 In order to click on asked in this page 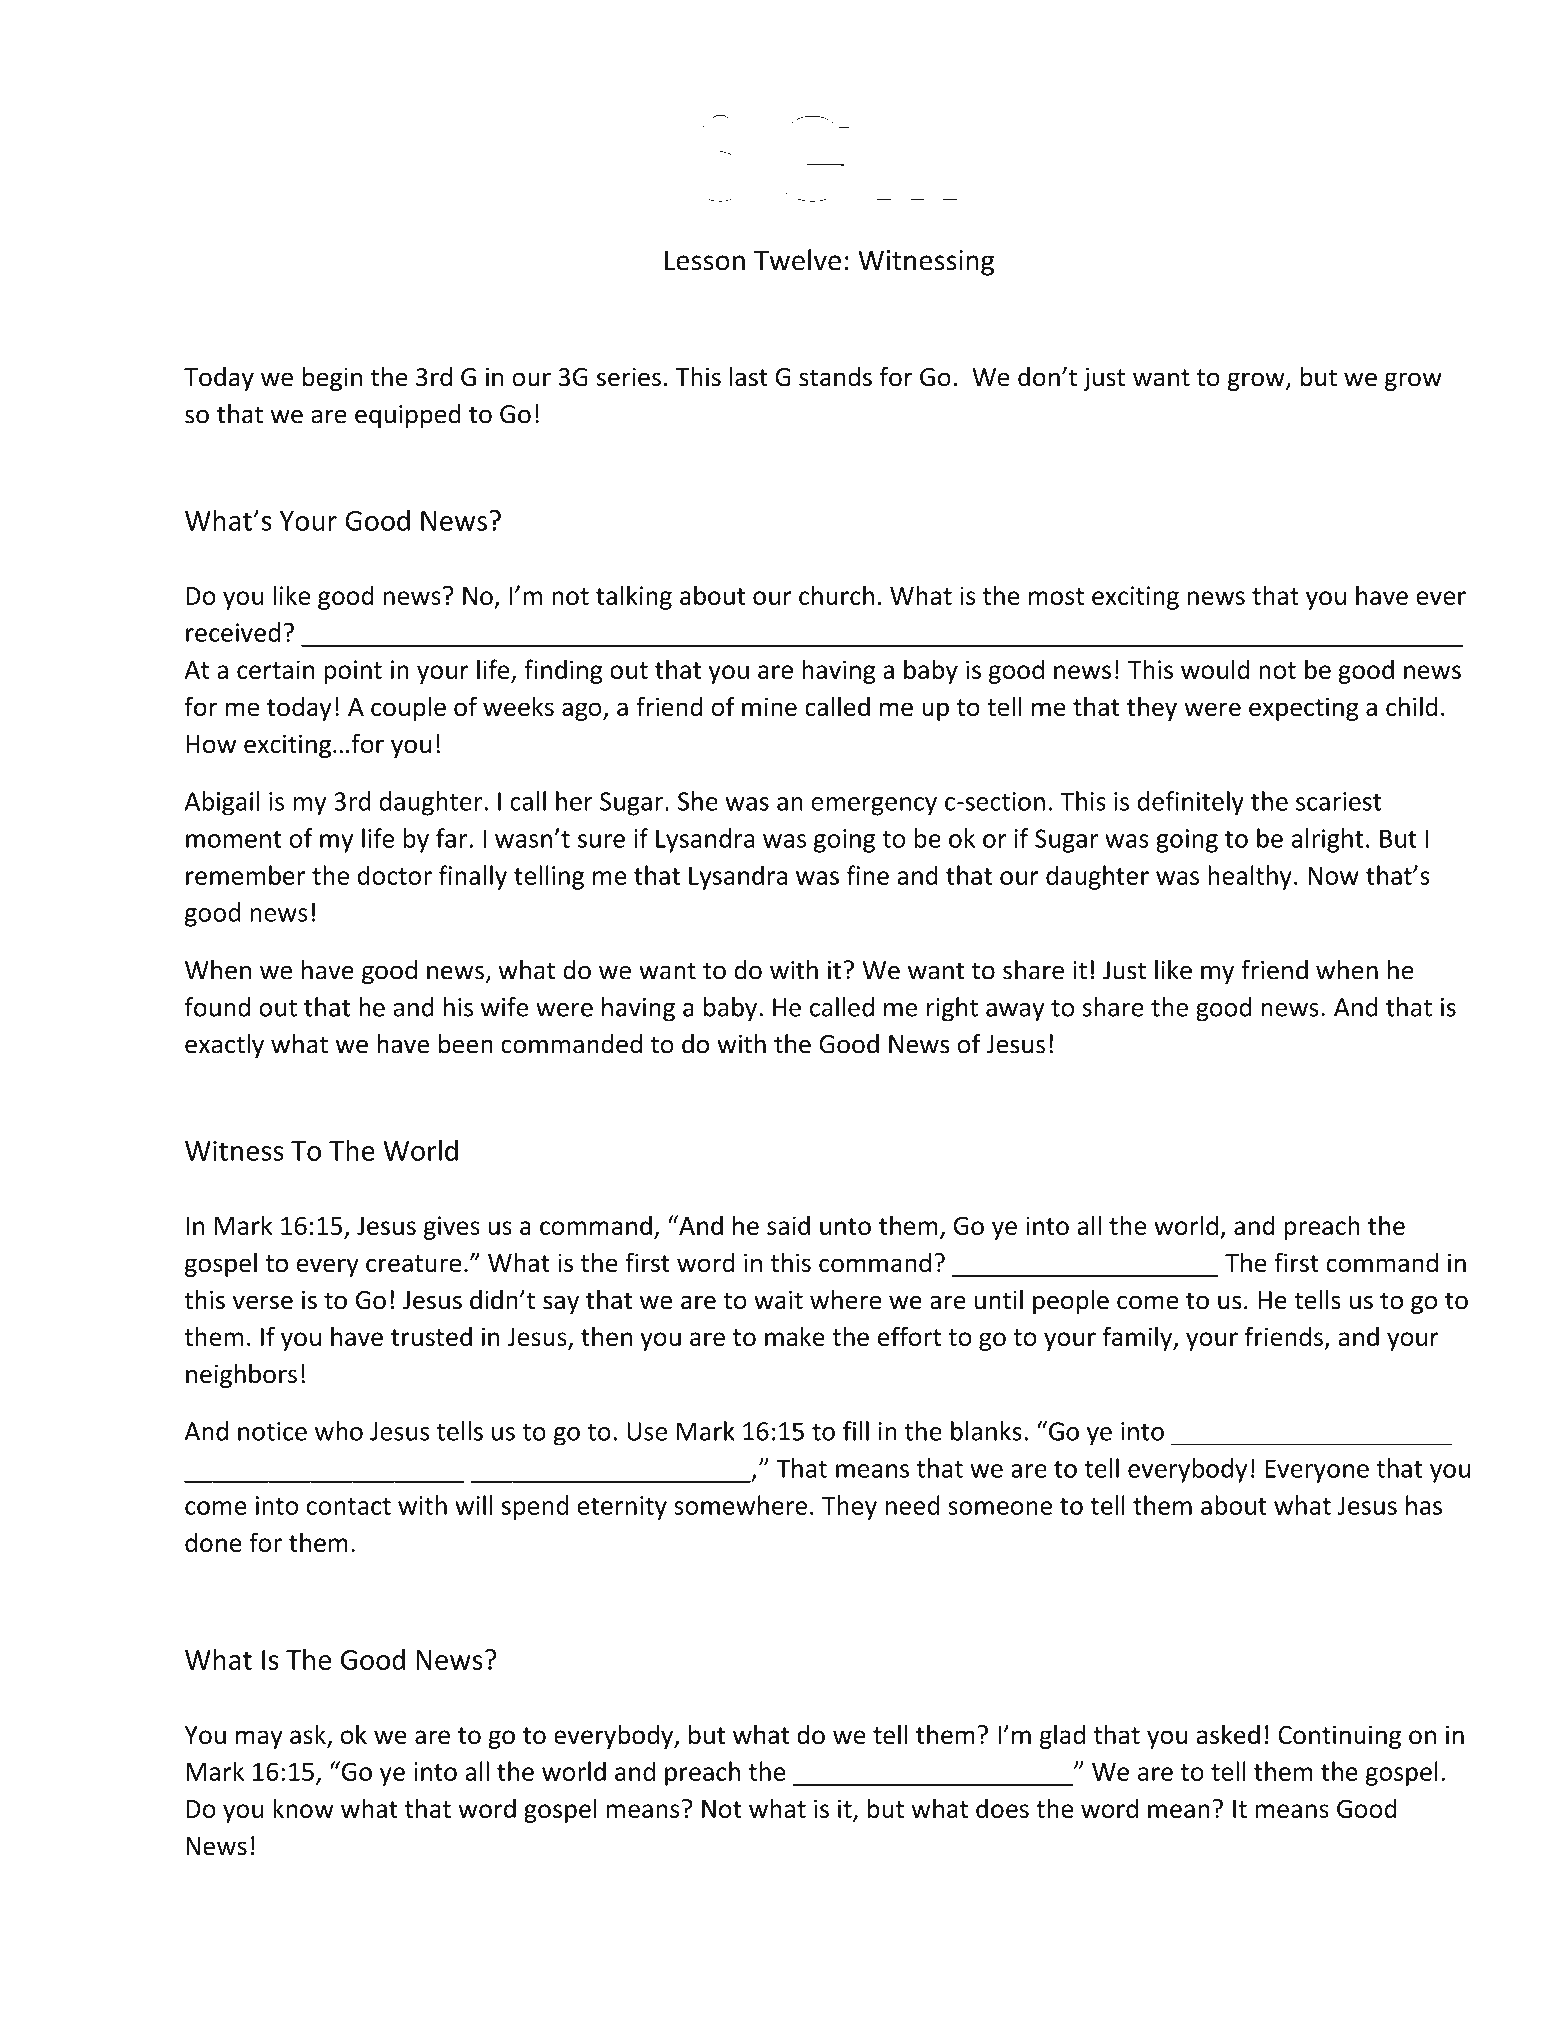, I will do `click(1228, 1734)`.
